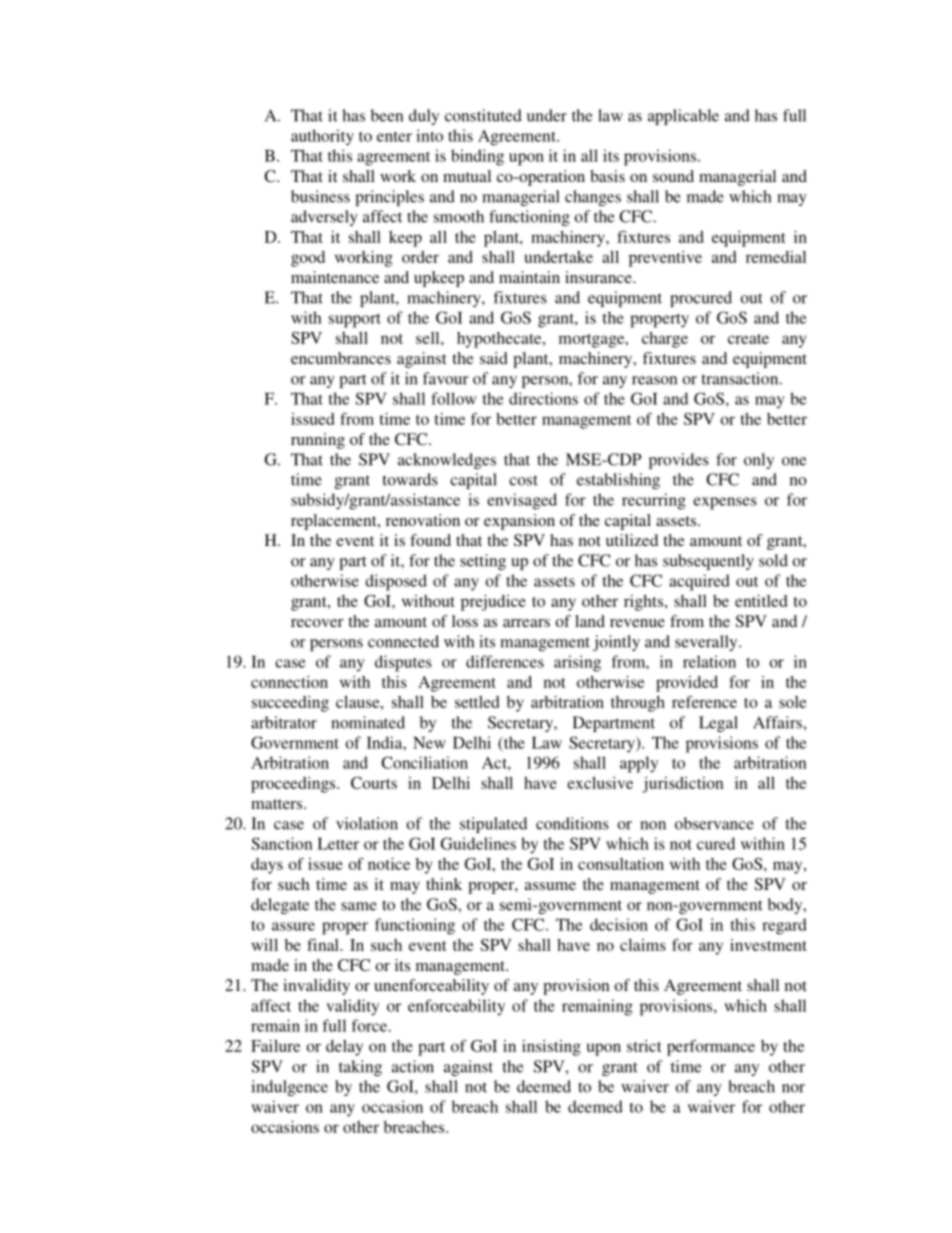 This image has width=952, height=1233. Describe the element at coordinates (338, 844) in the image. I see `Letter` at that location.
